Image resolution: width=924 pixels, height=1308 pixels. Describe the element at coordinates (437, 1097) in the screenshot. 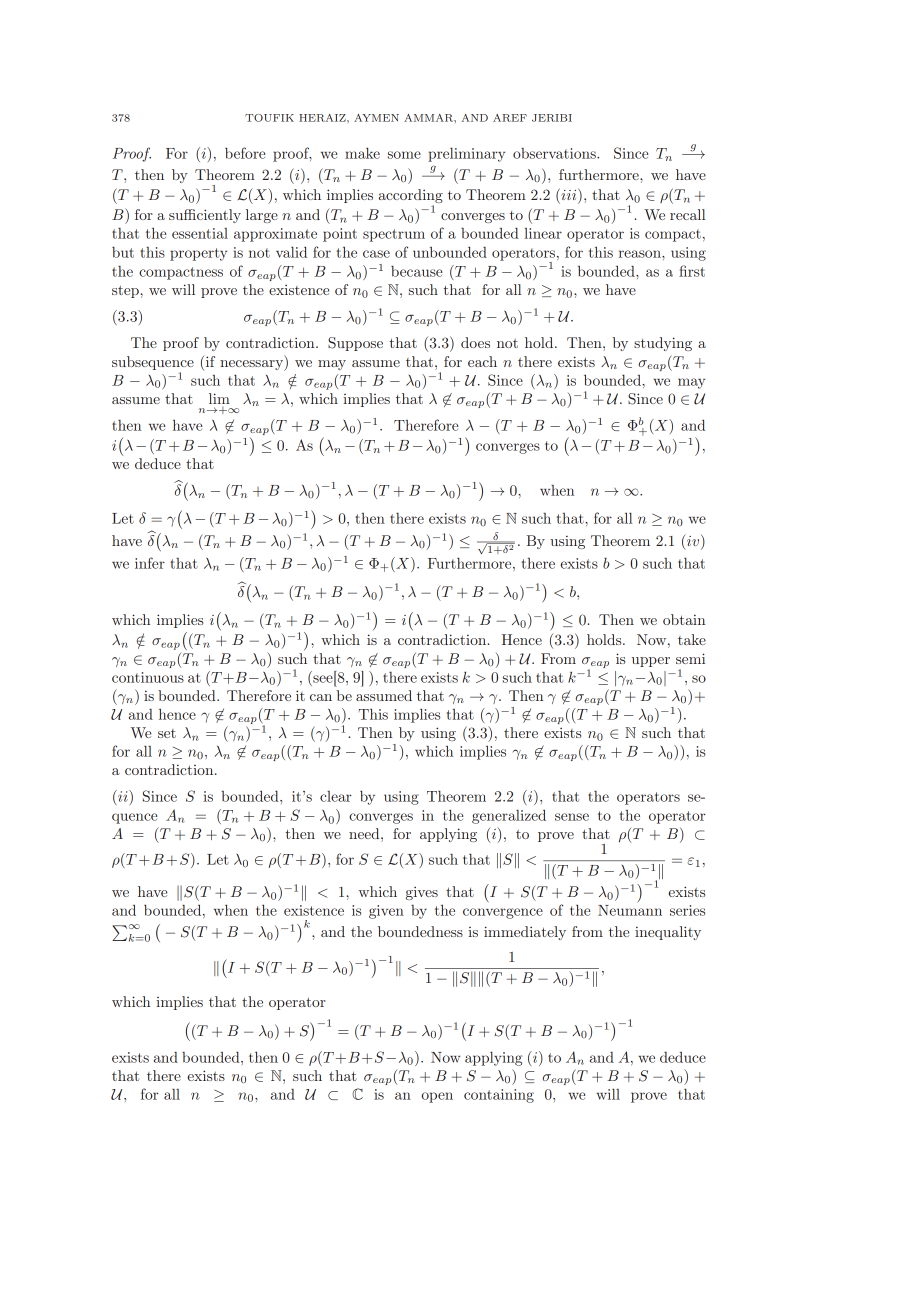

I see `open` at that location.
